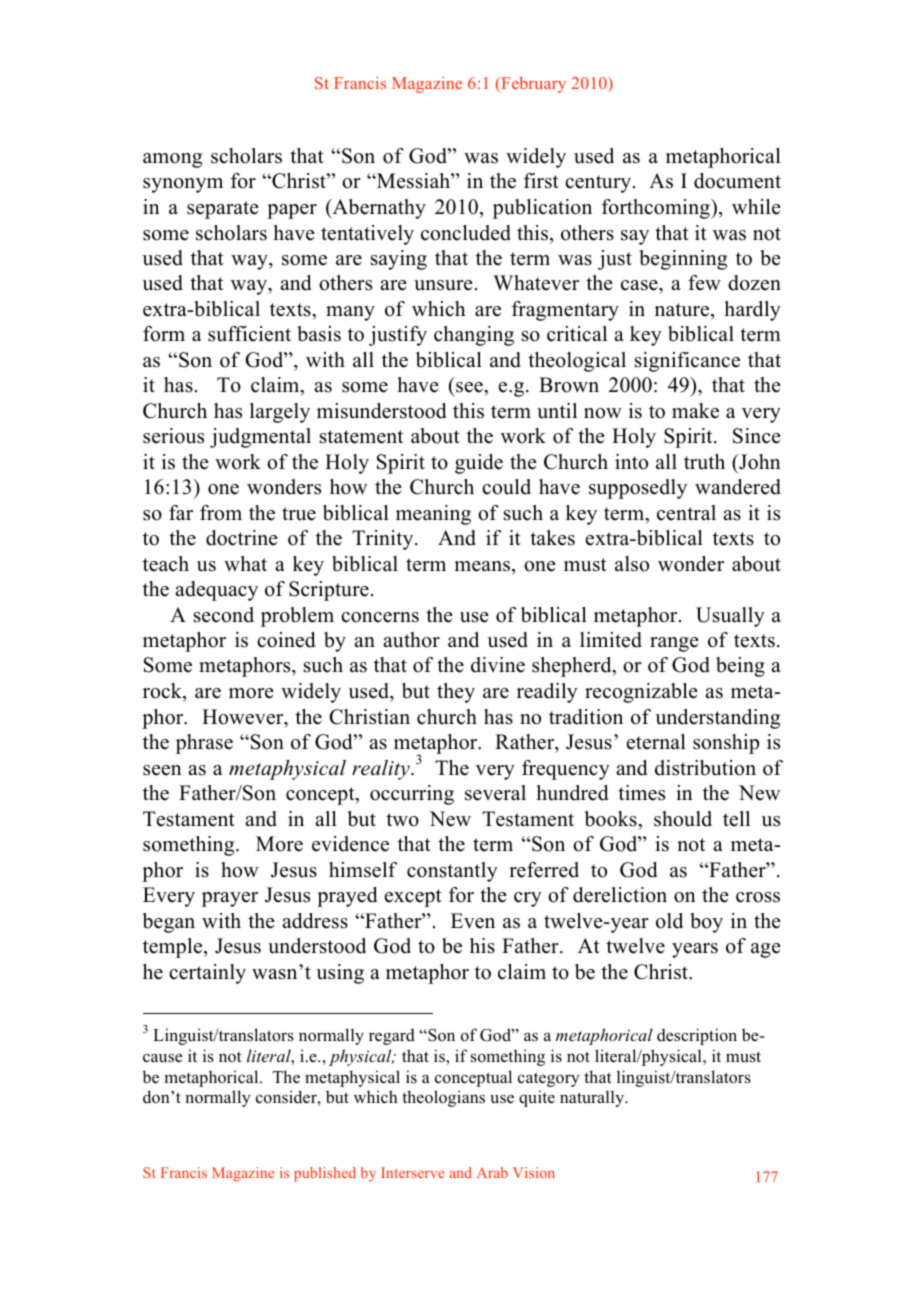  What do you see at coordinates (498, 665) in the document?
I see `divine` at bounding box center [498, 665].
